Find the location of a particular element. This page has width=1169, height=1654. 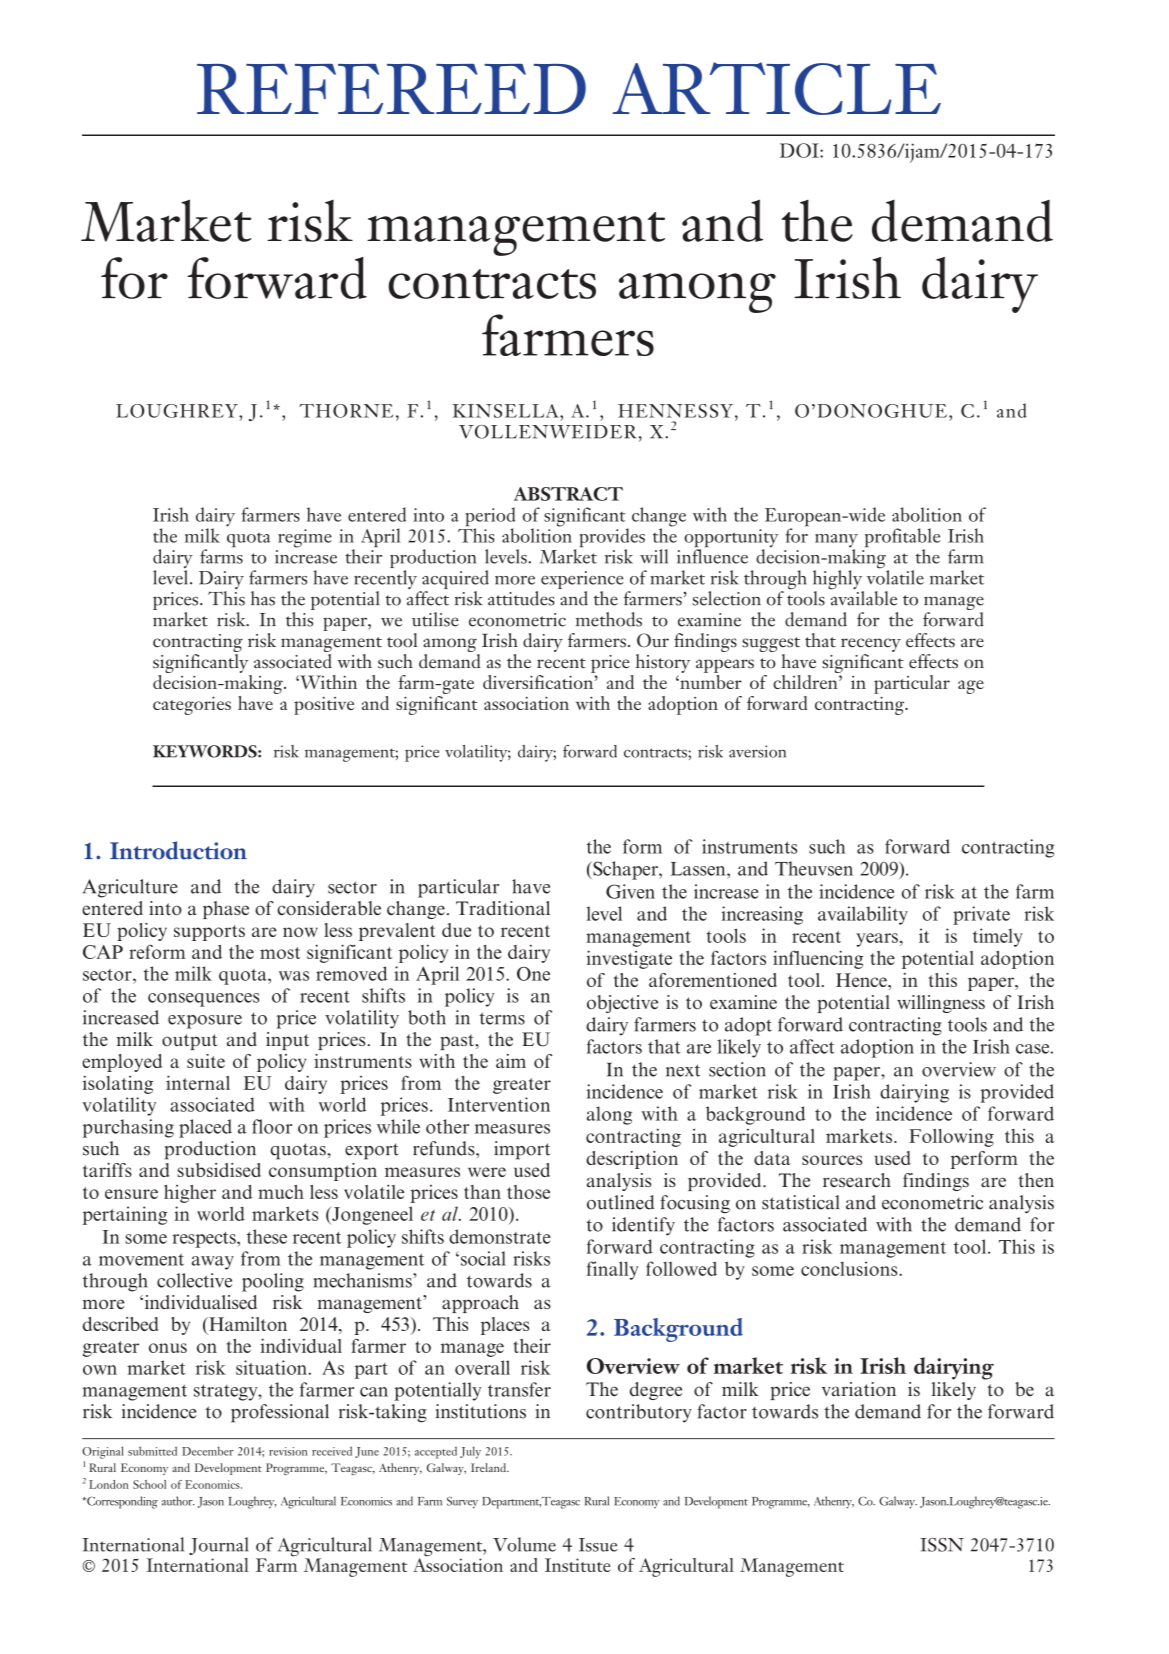

REFEREED is located at coordinates (391, 89).
